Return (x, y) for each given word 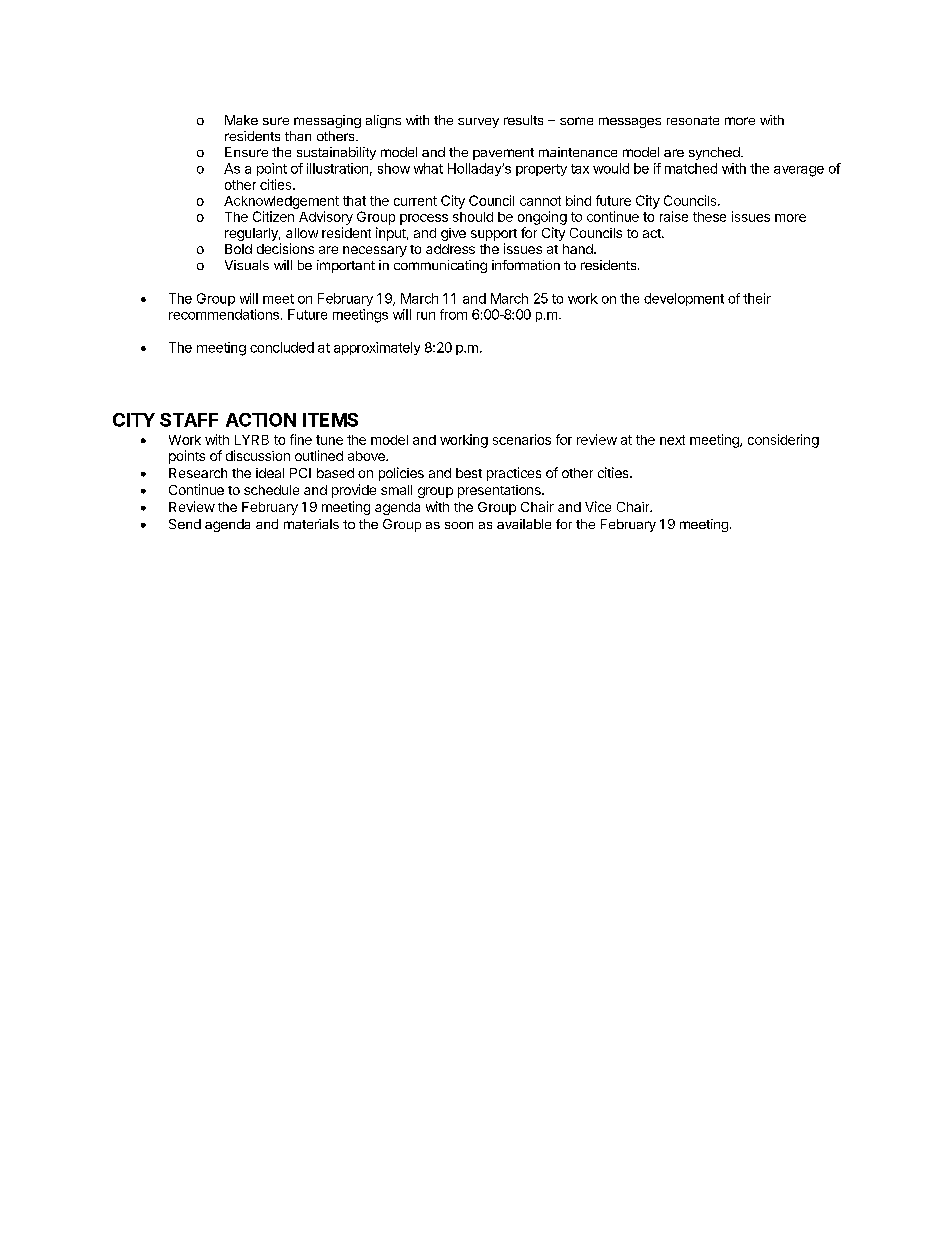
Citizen (273, 216)
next (672, 440)
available (524, 524)
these (709, 217)
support (494, 235)
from (453, 314)
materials (311, 524)
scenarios (522, 439)
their (757, 298)
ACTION (261, 420)
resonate (693, 120)
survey (478, 123)
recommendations (224, 314)
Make (241, 120)
